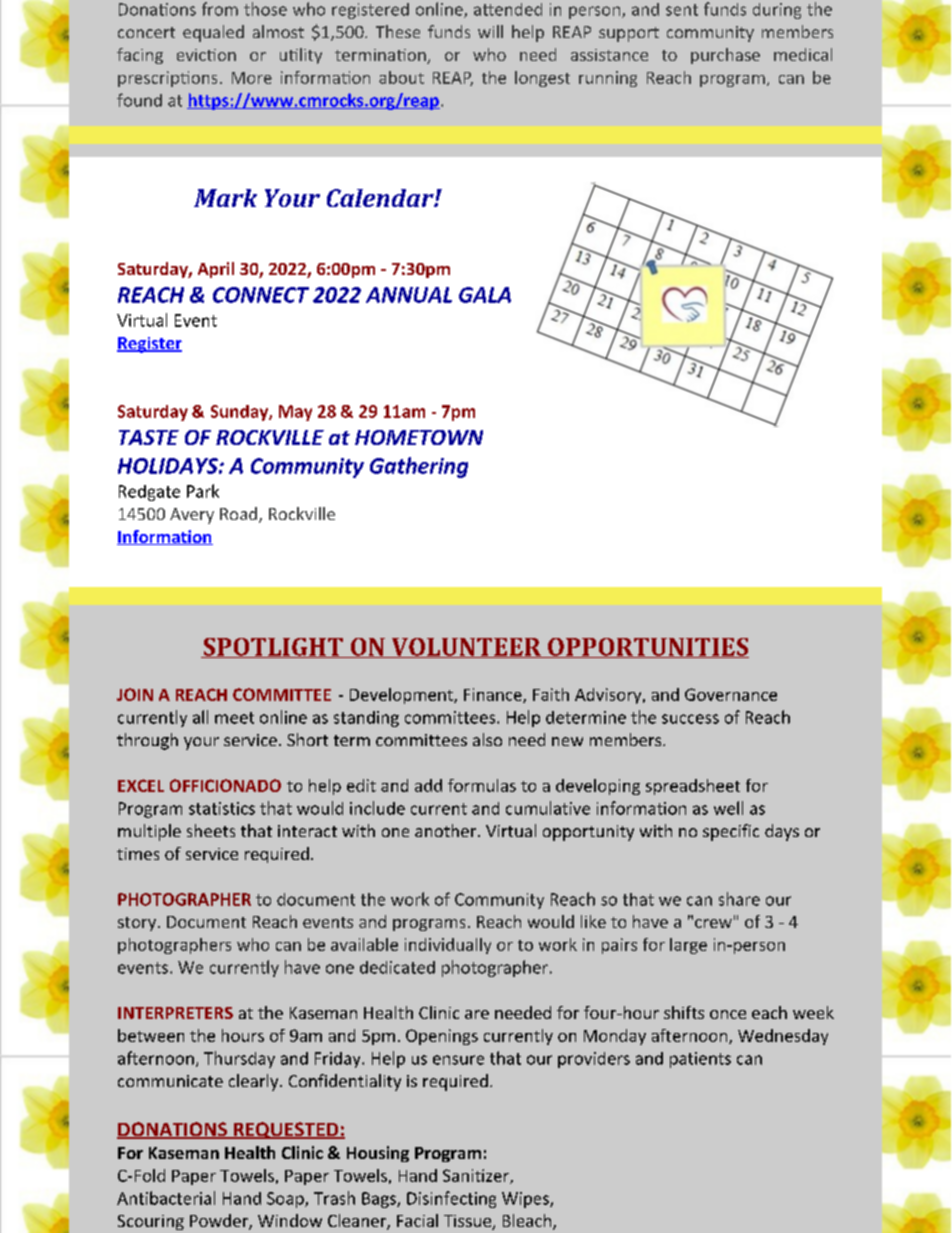 Image resolution: width=952 pixels, height=1233 pixels. What do you see at coordinates (485, 295) in the image?
I see `GALA` at bounding box center [485, 295].
